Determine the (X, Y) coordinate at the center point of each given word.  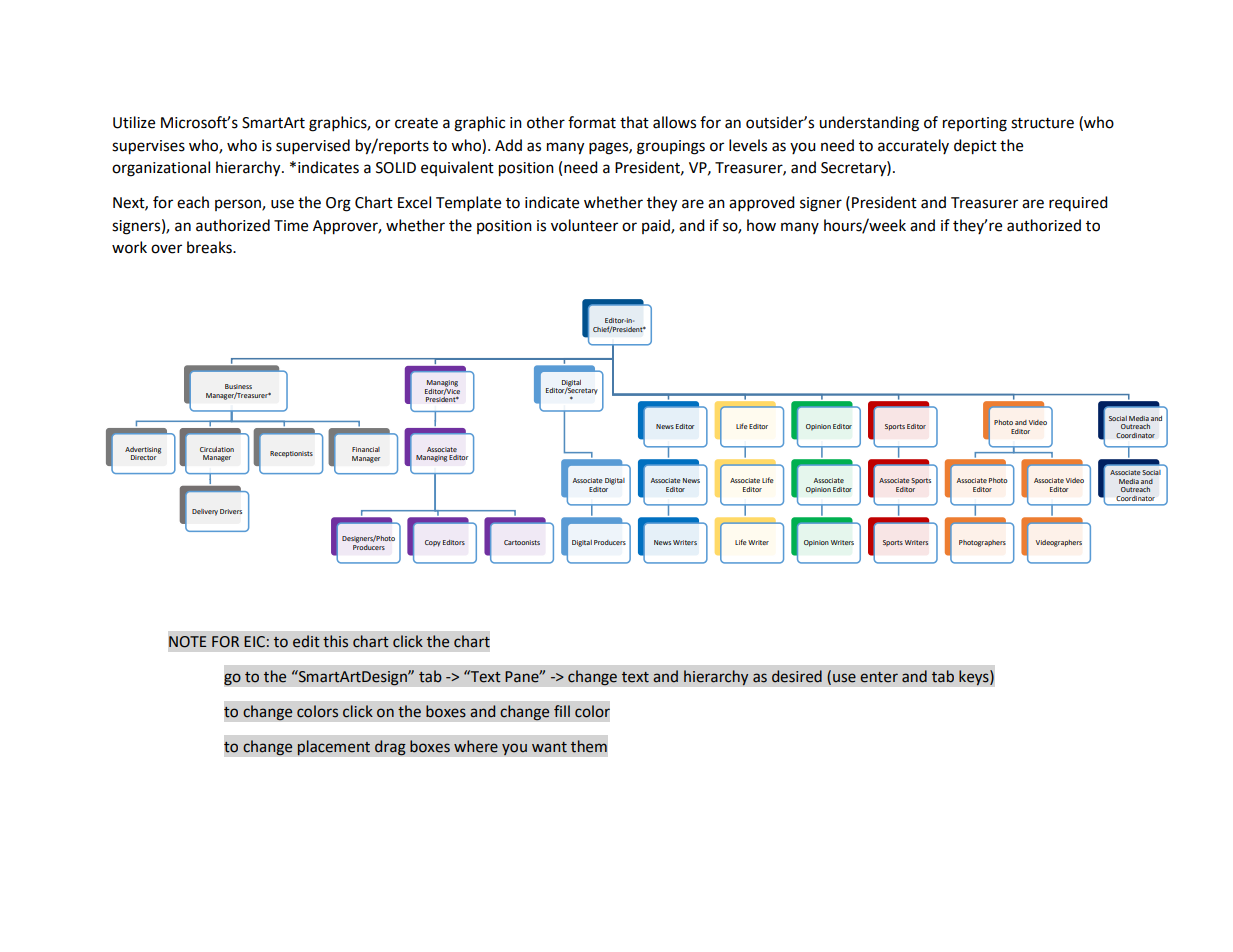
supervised (313, 147)
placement (333, 748)
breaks (210, 247)
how (761, 225)
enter (879, 677)
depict (975, 147)
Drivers (231, 511)
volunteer (584, 225)
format (592, 122)
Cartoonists (522, 542)
